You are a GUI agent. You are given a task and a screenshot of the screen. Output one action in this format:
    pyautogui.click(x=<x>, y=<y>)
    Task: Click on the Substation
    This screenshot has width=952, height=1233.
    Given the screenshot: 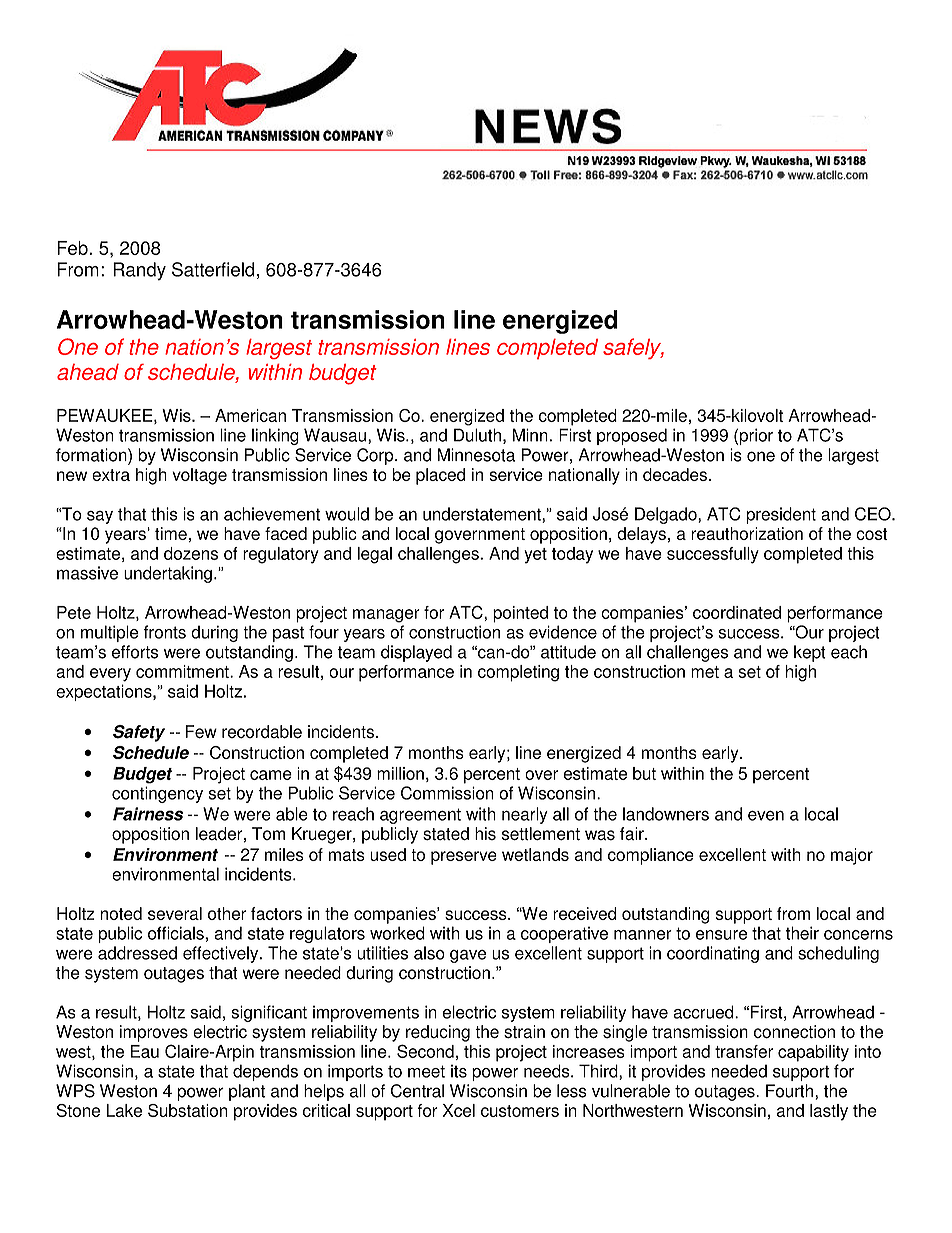 What is the action you would take?
    pyautogui.click(x=187, y=1110)
